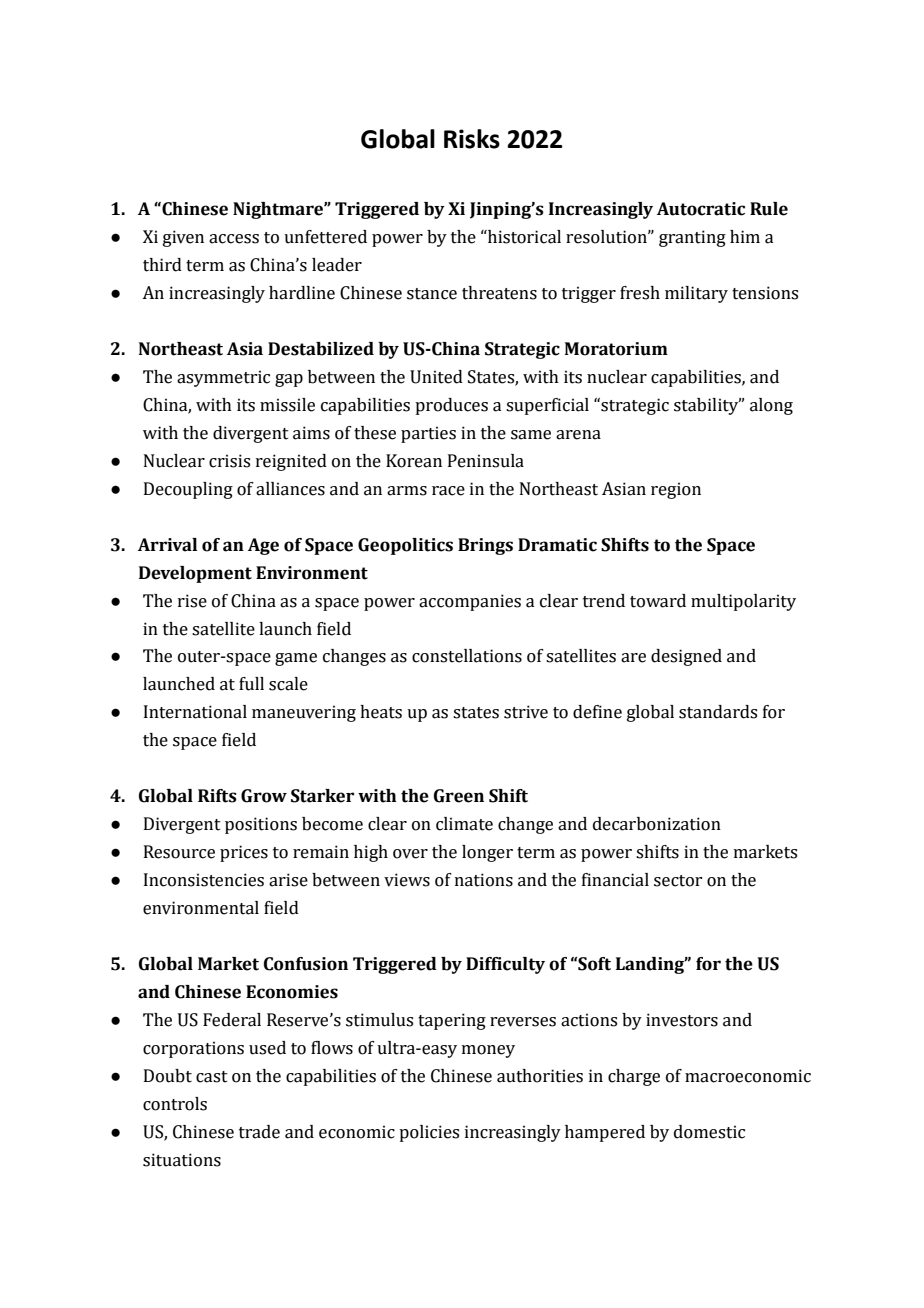 The height and width of the screenshot is (1308, 924). I want to click on Risks, so click(472, 139).
